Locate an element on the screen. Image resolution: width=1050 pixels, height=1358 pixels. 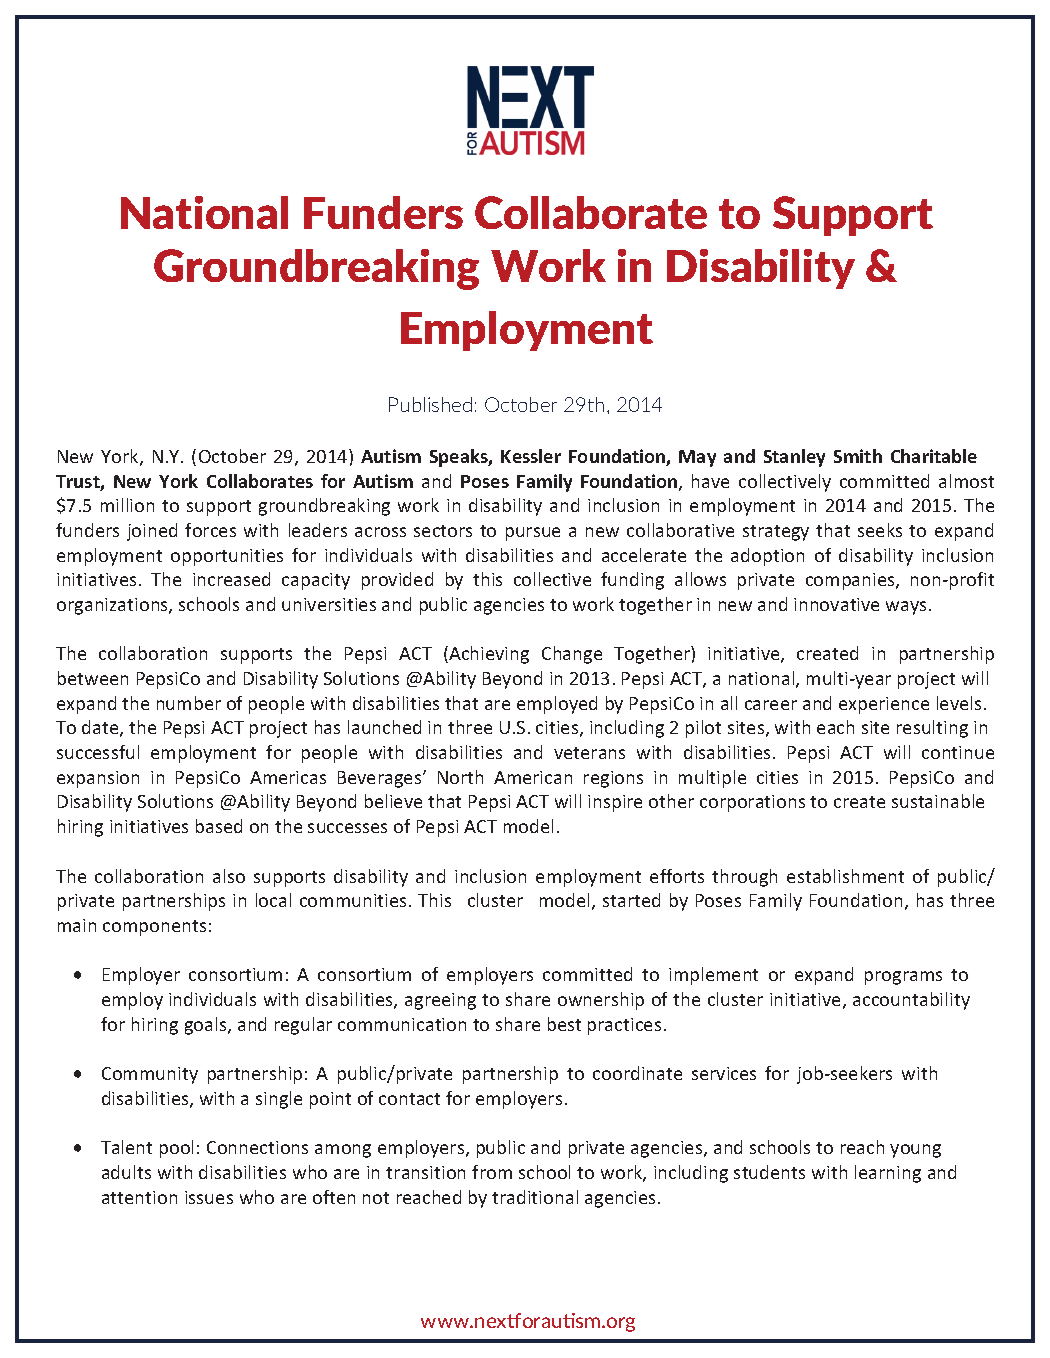
million is located at coordinates (127, 505).
